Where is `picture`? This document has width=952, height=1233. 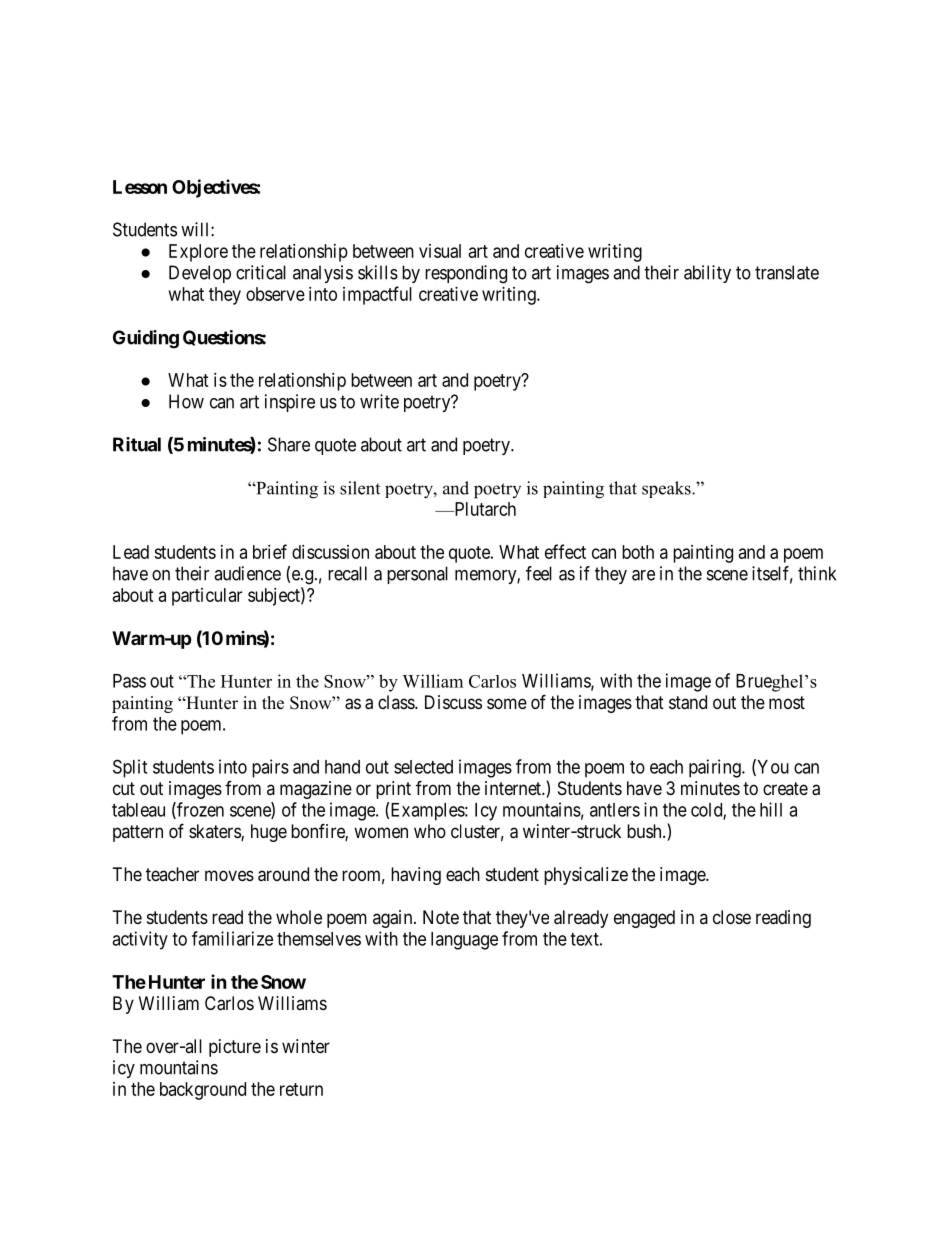 picture is located at coordinates (235, 1048).
